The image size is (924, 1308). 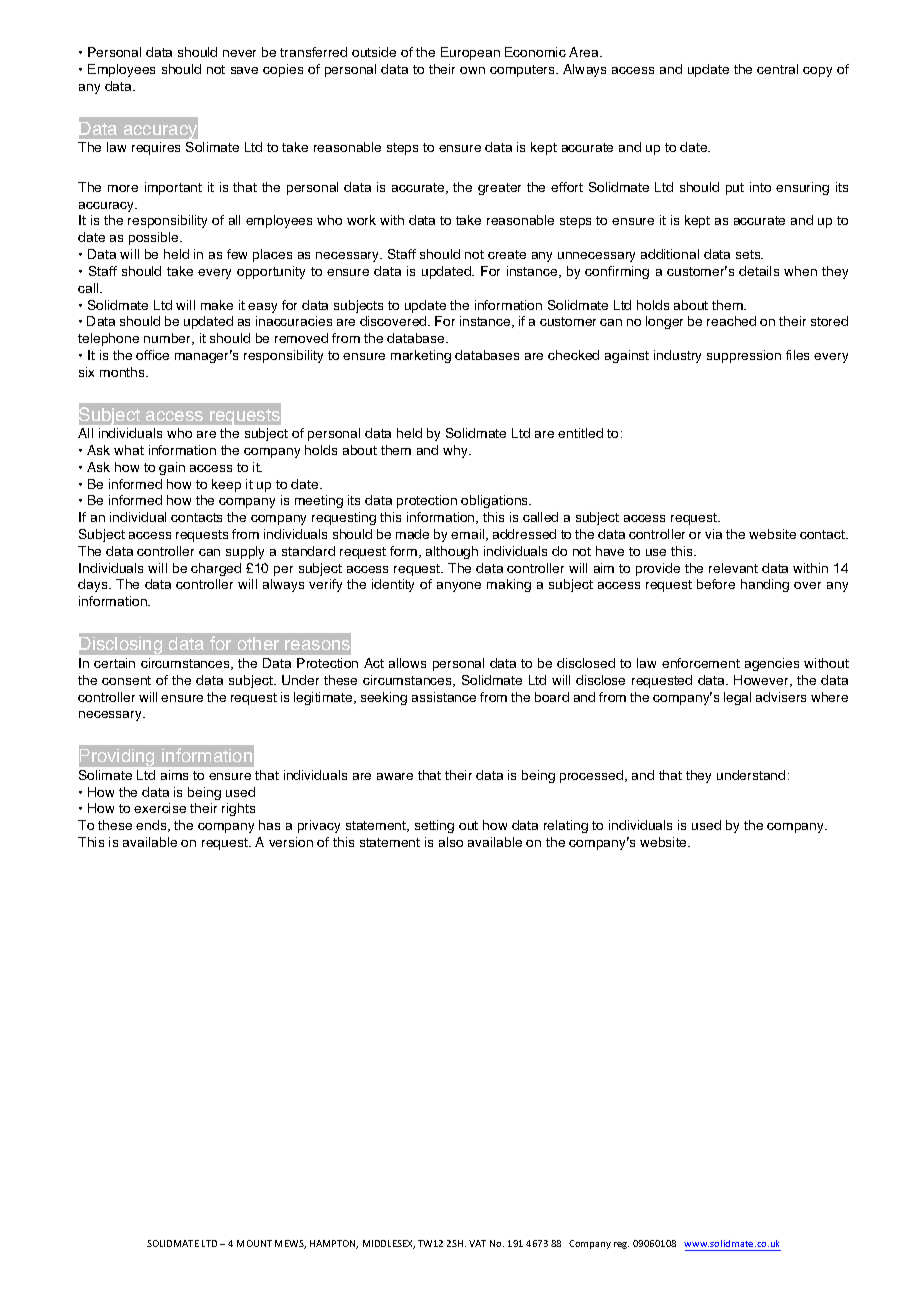 What do you see at coordinates (472, 70) in the screenshot?
I see `own` at bounding box center [472, 70].
